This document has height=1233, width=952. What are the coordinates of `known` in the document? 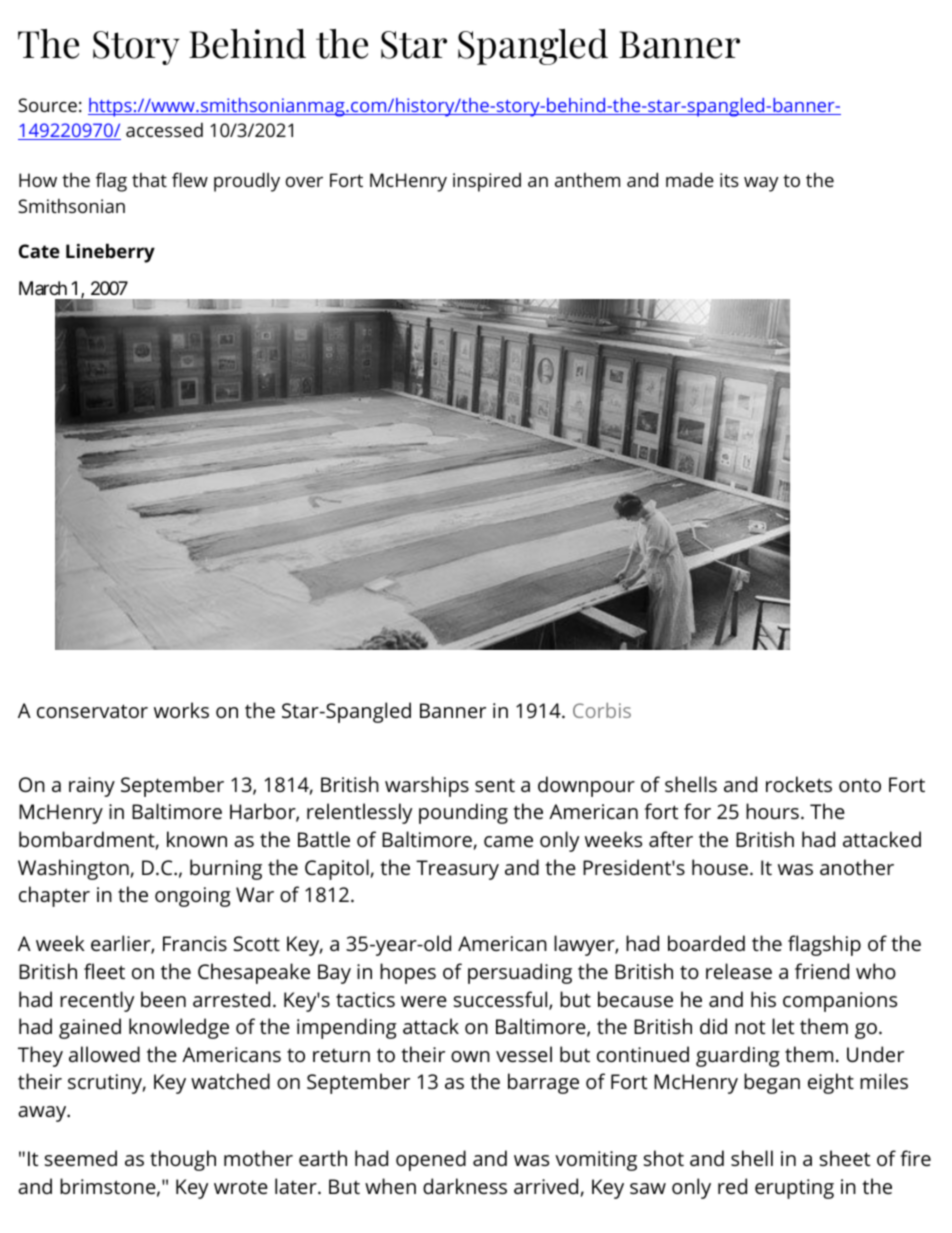 It's located at (197, 839).
